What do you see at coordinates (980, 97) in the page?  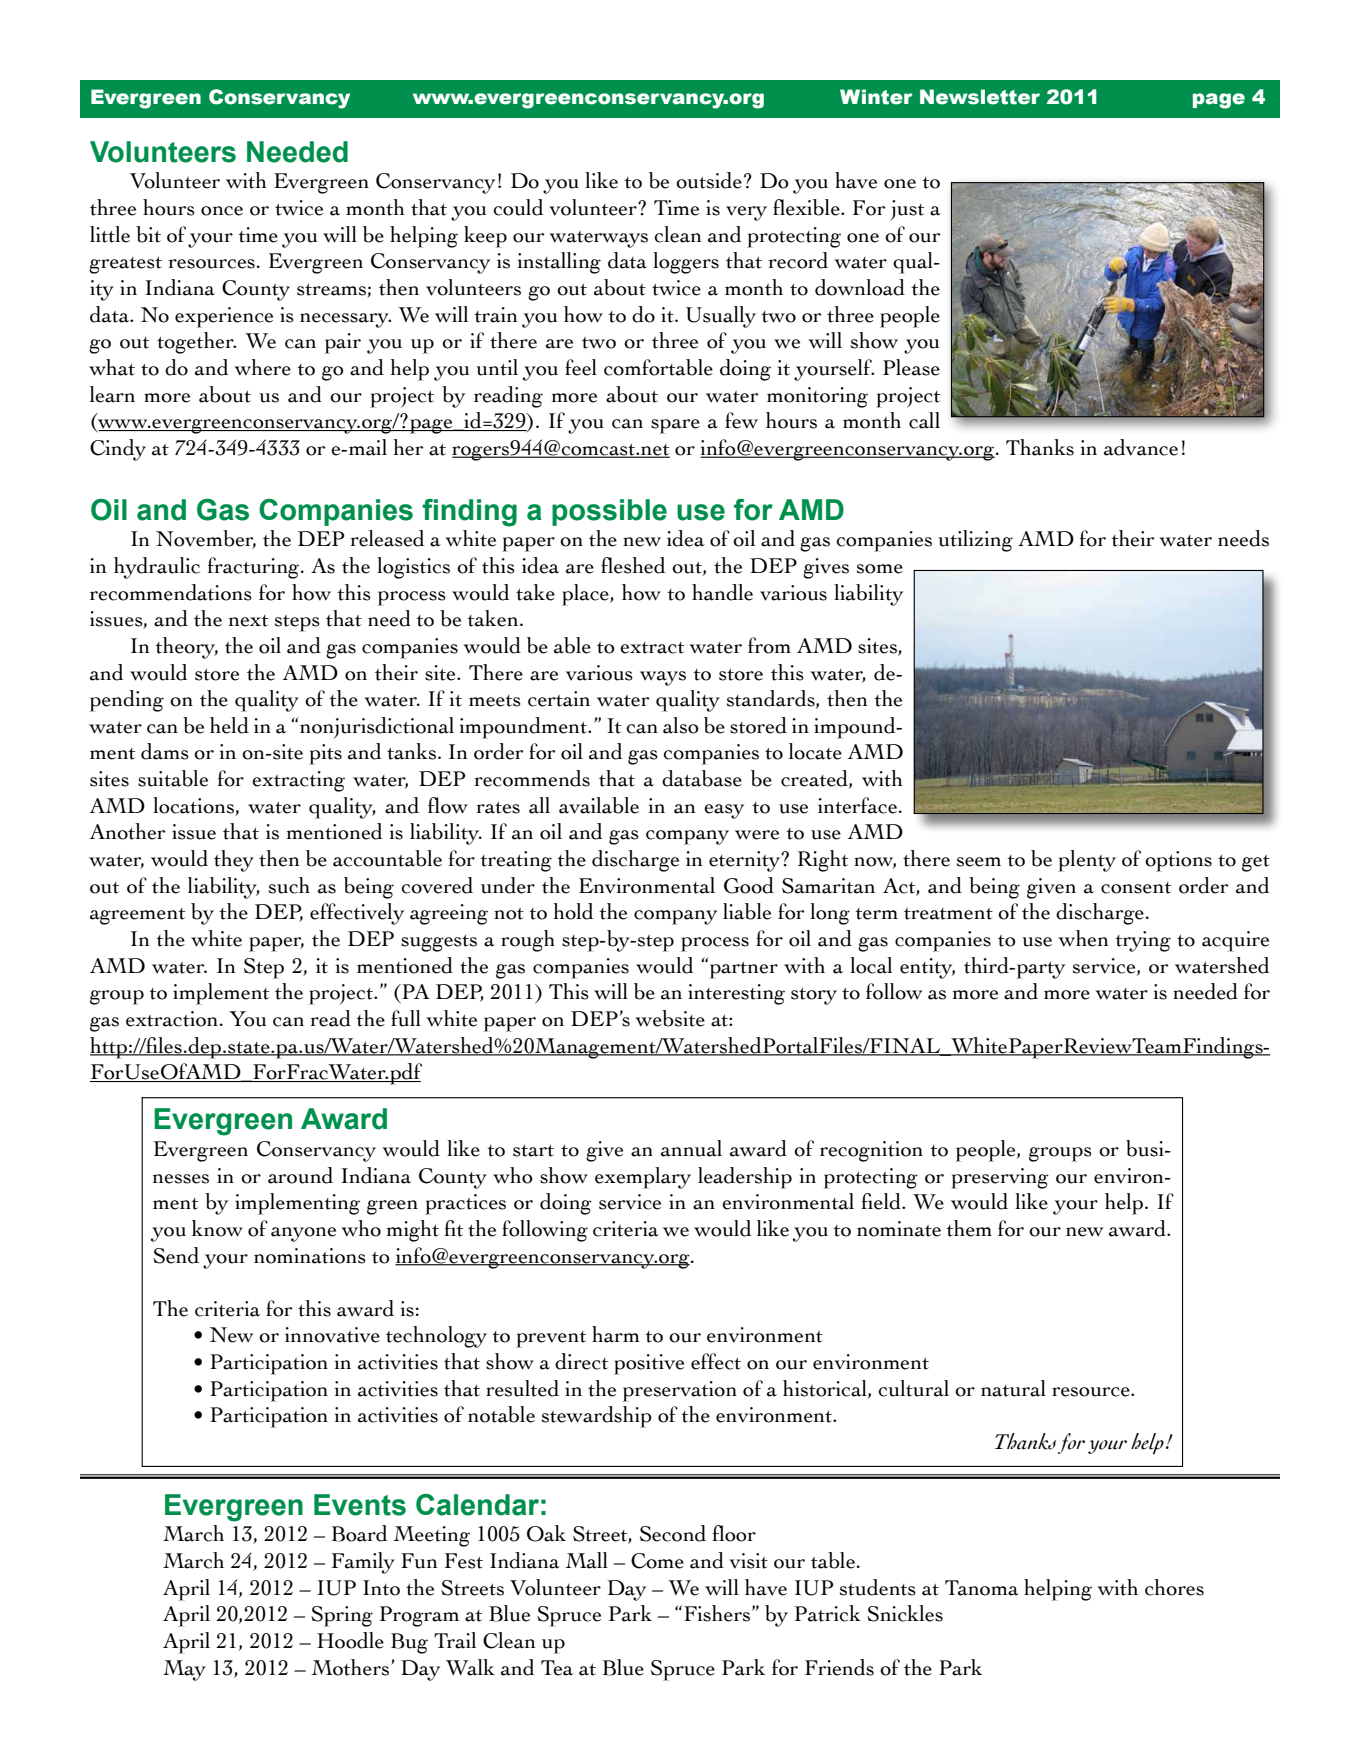 I see `Newsletter` at bounding box center [980, 97].
